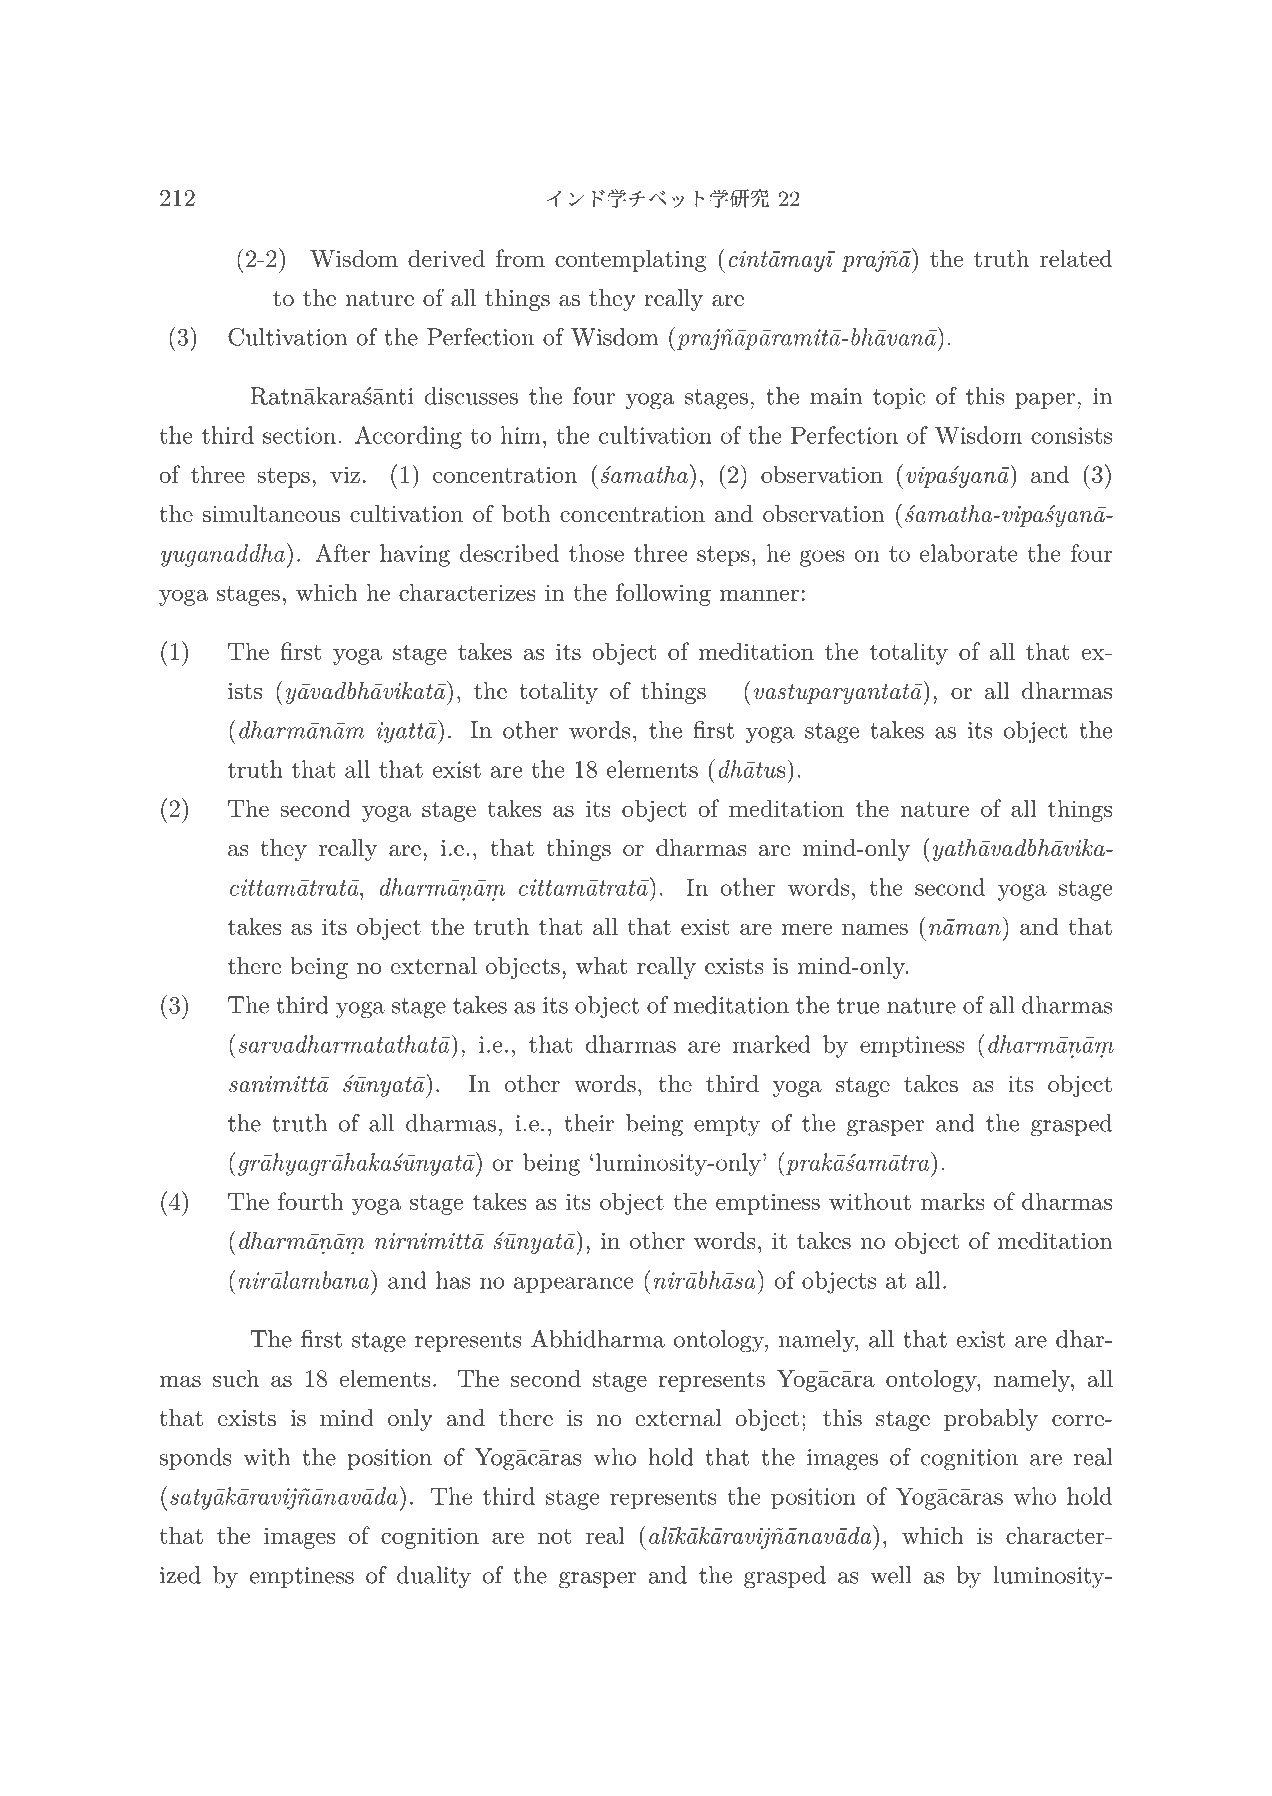 The image size is (1272, 1796). I want to click on empty, so click(727, 1126).
